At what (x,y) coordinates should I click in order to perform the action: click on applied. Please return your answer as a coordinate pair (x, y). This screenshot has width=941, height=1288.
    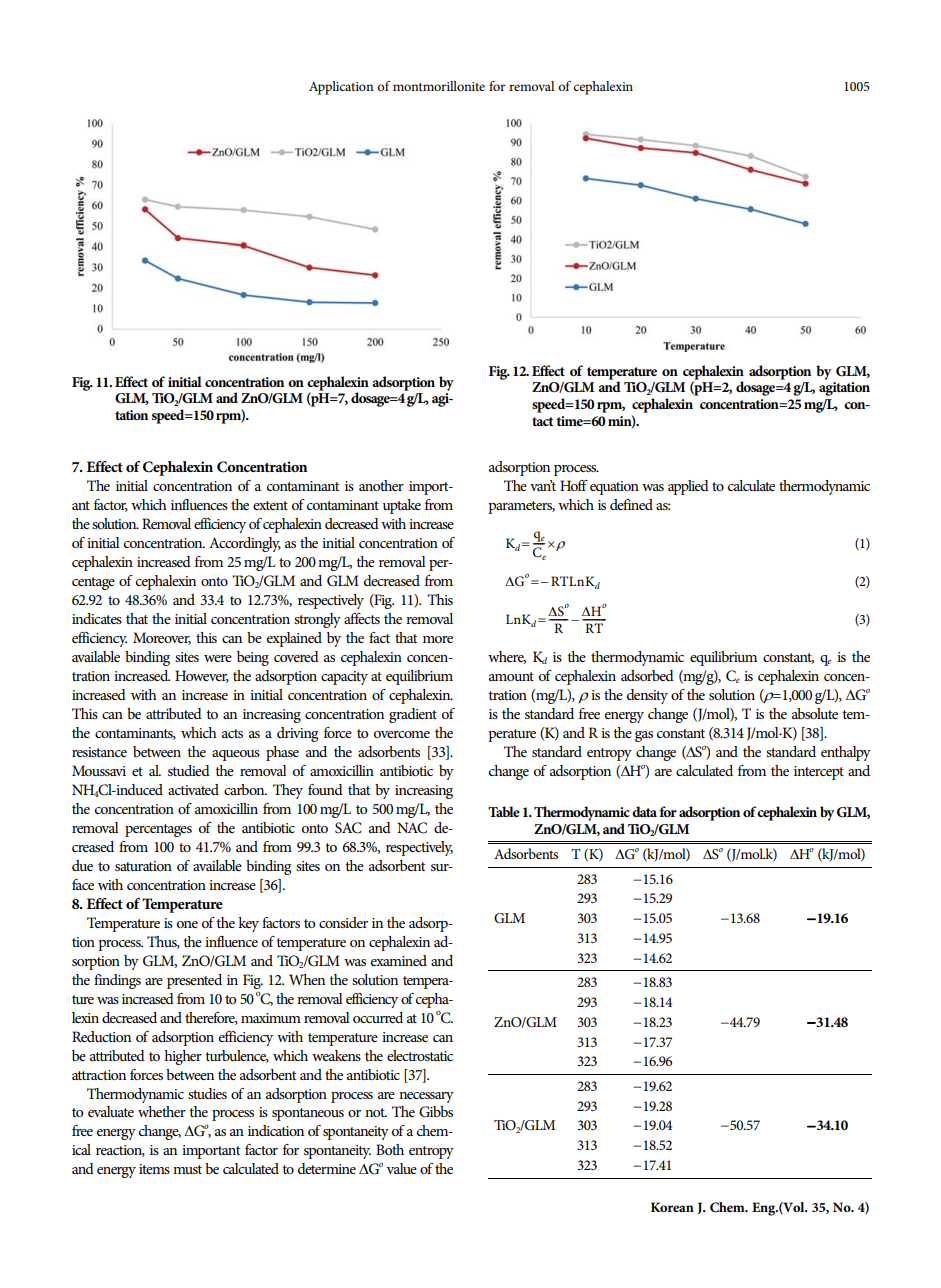
    Looking at the image, I should click on (688, 487).
